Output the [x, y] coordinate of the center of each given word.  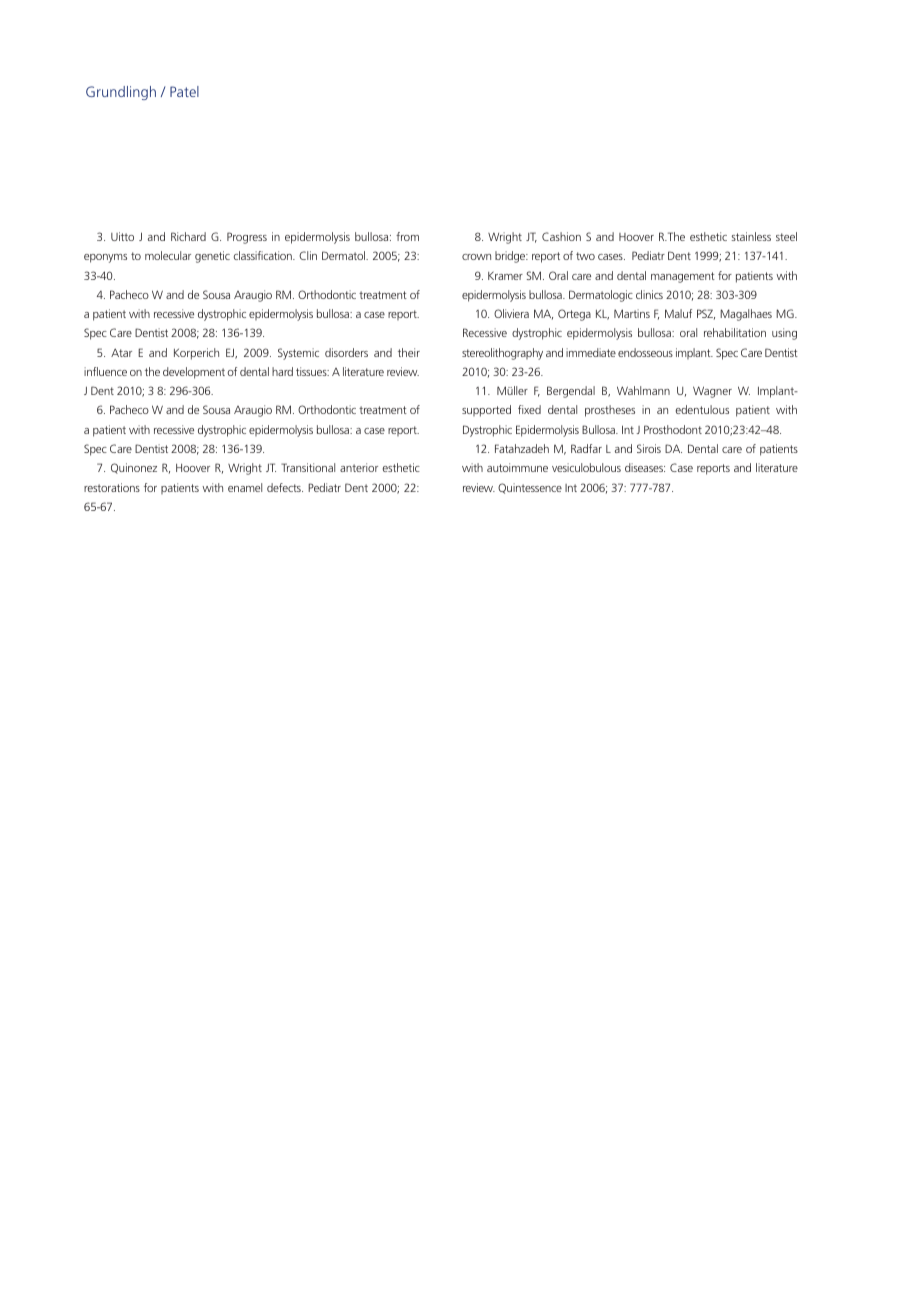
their [409, 352]
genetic [212, 257]
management [683, 277]
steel [786, 236]
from [407, 236]
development [194, 373]
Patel [184, 91]
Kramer [505, 275]
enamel [245, 487]
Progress [247, 238]
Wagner [712, 392]
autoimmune [517, 467]
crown [476, 257]
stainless [751, 236]
